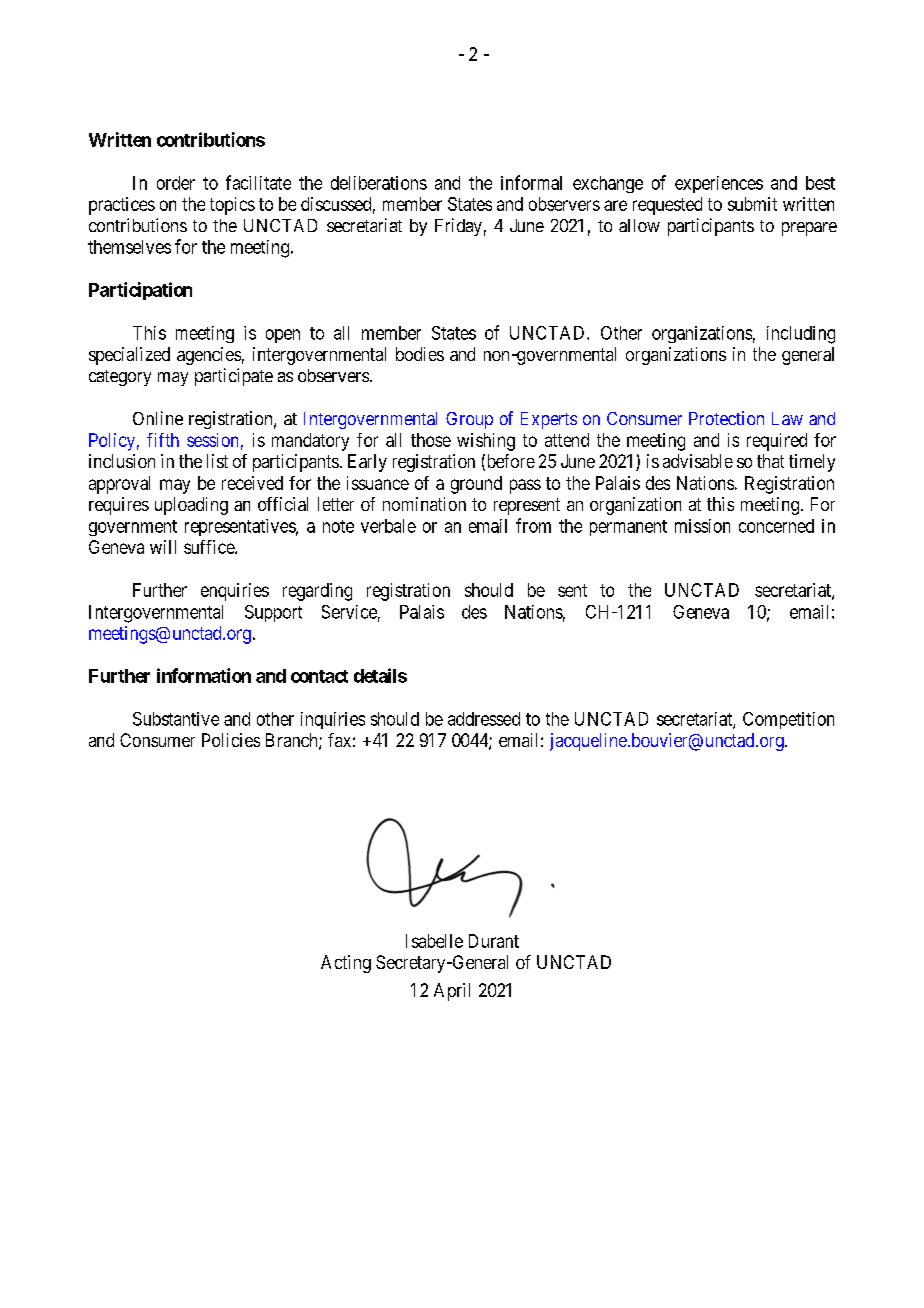  I want to click on from, so click(533, 525).
